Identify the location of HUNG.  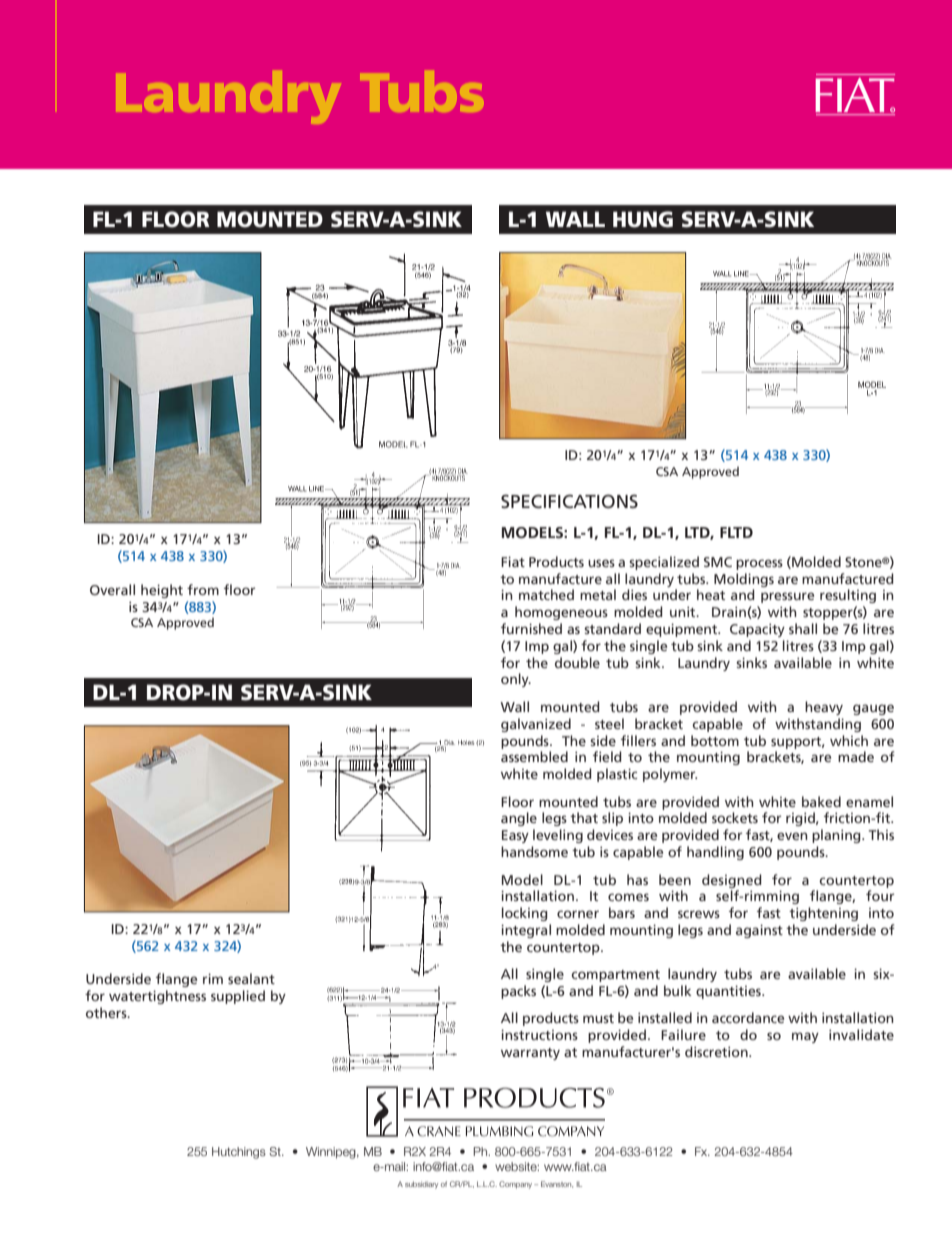
(643, 219).
